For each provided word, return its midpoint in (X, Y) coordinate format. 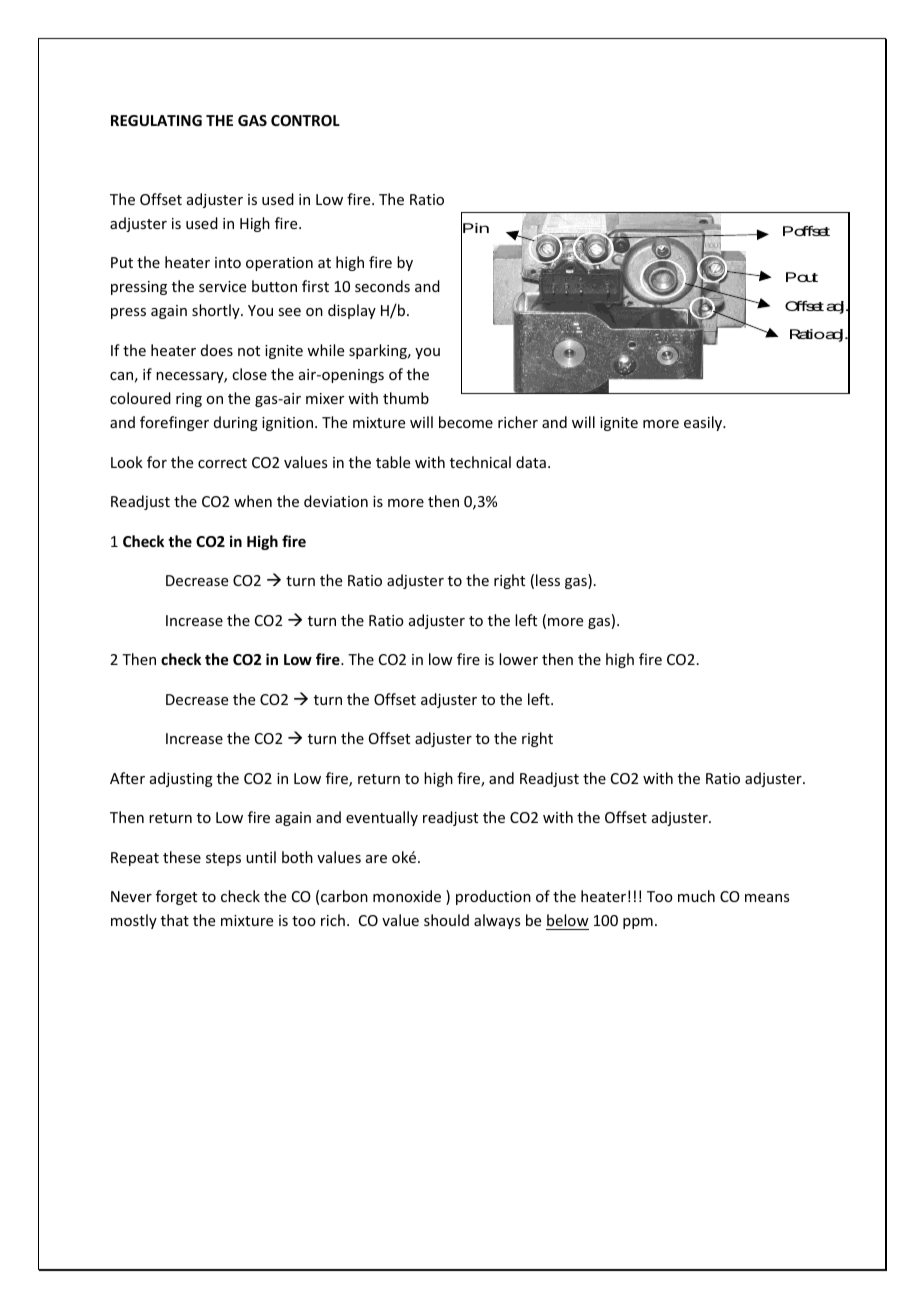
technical (480, 462)
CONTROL (305, 120)
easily (704, 423)
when (253, 501)
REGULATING (156, 120)
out (807, 277)
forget (176, 897)
